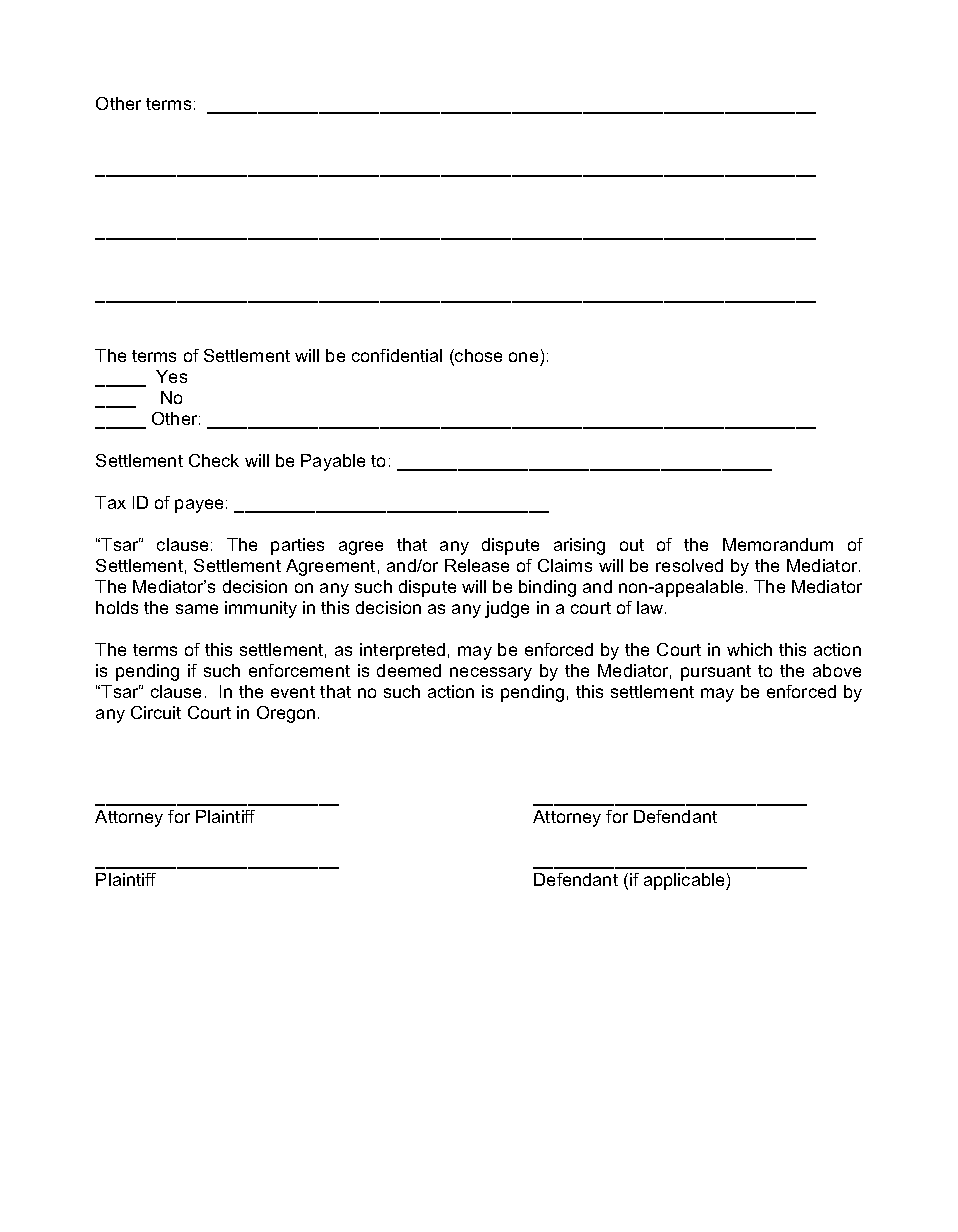  I want to click on Oregon, so click(286, 714).
